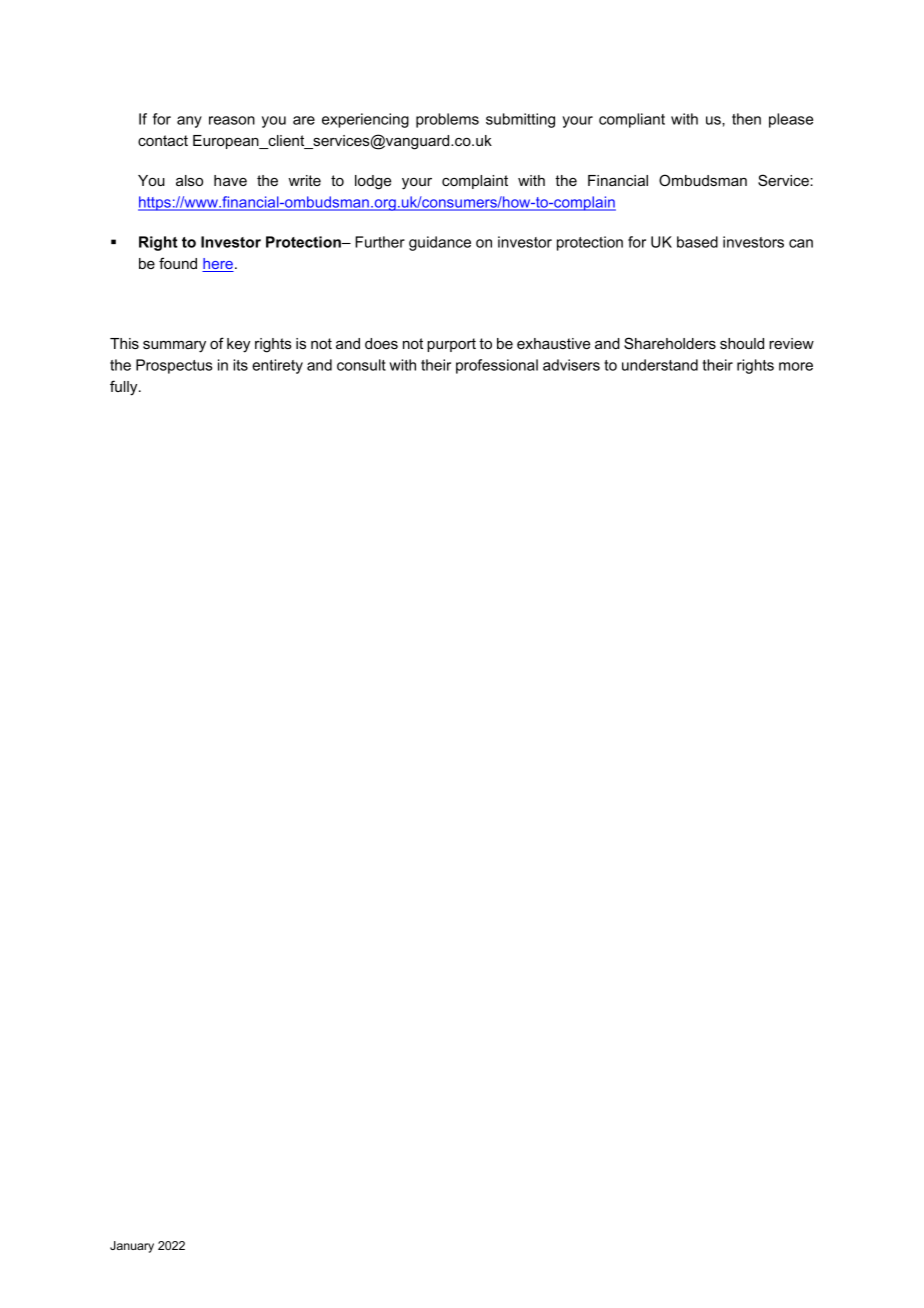  I want to click on problems, so click(447, 120).
